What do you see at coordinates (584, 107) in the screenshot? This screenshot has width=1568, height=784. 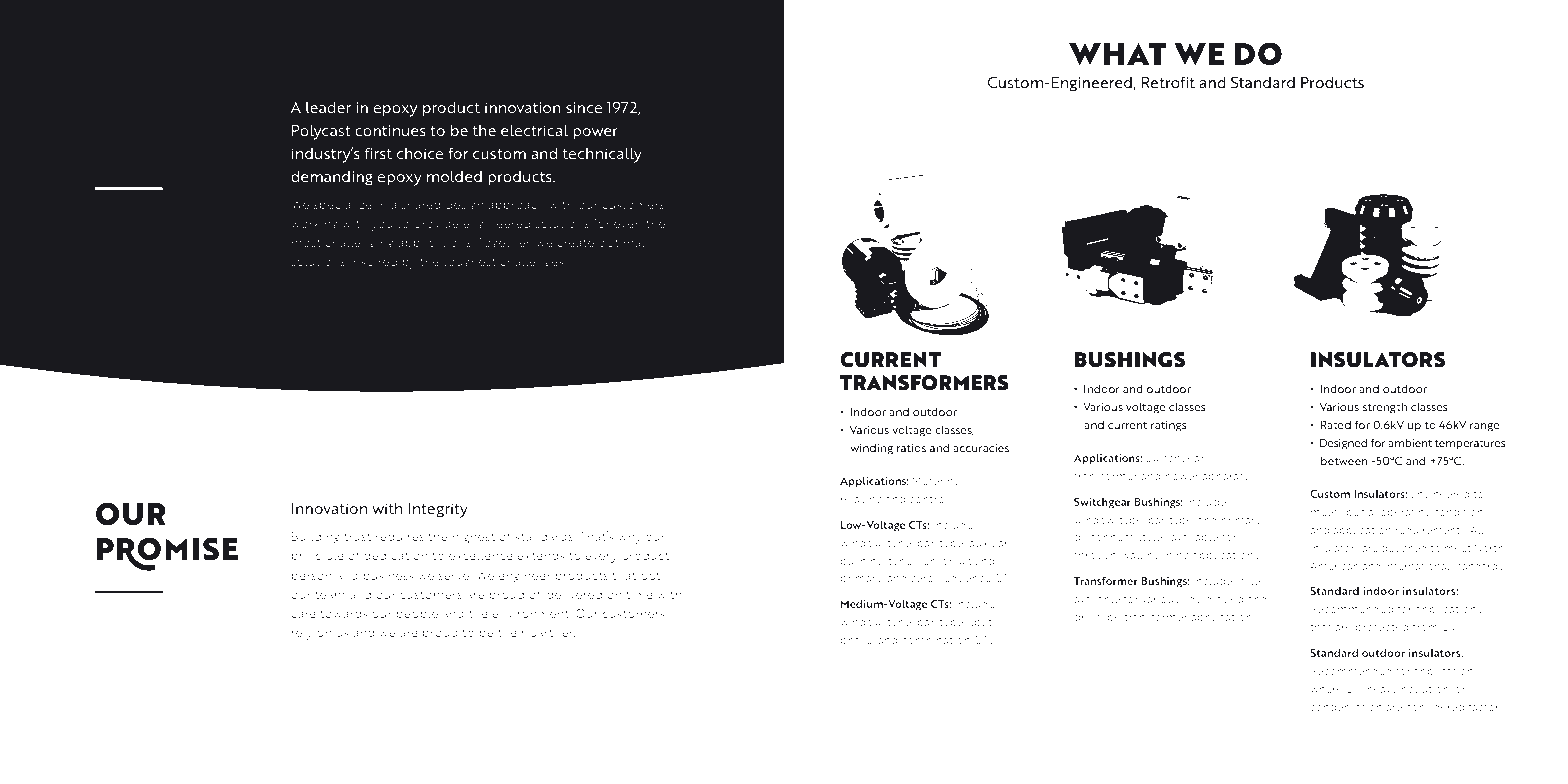 I see `since` at bounding box center [584, 107].
